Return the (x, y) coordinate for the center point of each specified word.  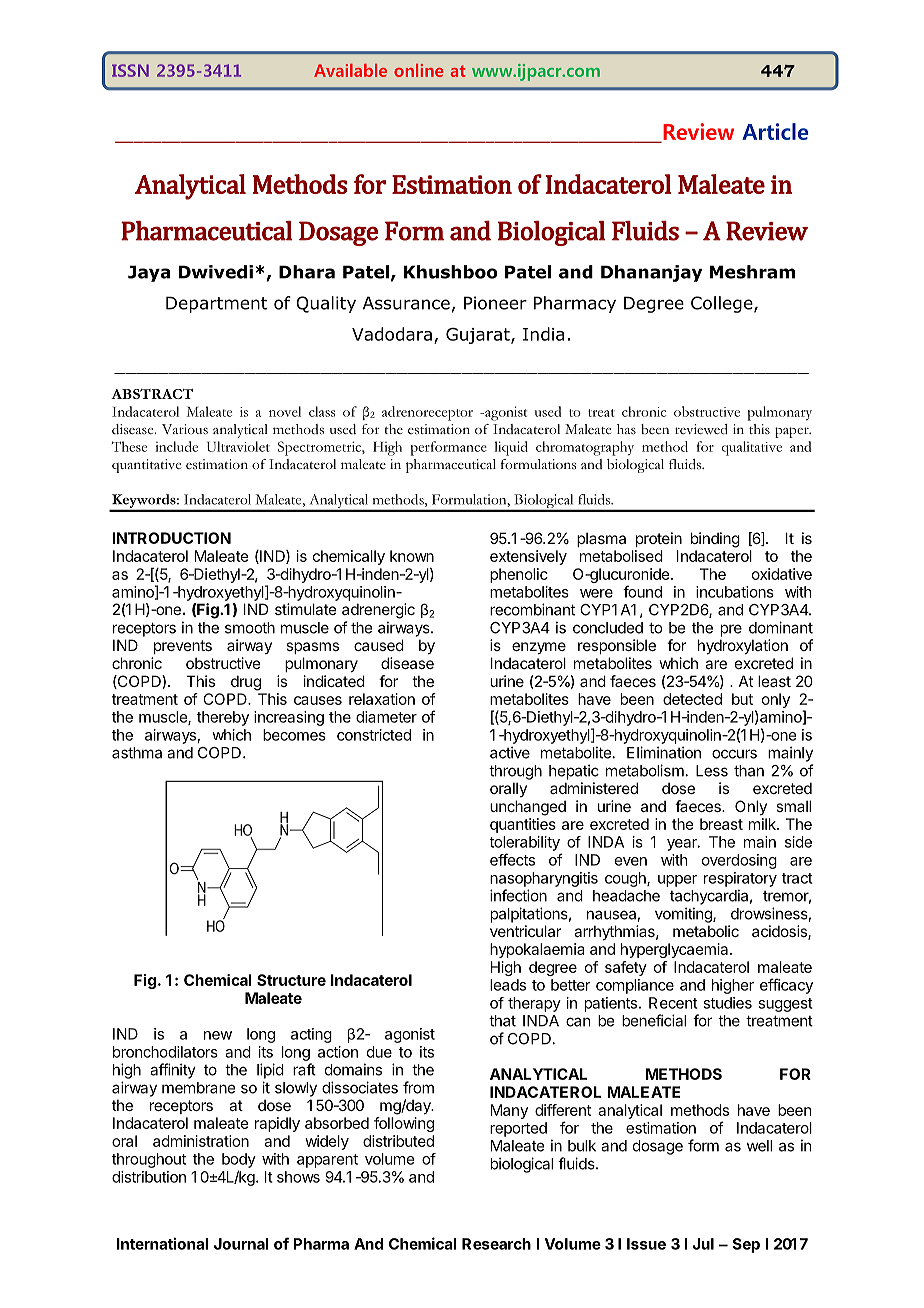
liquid (511, 448)
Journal (241, 1244)
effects (512, 859)
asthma (137, 753)
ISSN (130, 70)
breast (721, 824)
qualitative (752, 448)
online (418, 70)
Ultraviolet (238, 446)
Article (775, 131)
